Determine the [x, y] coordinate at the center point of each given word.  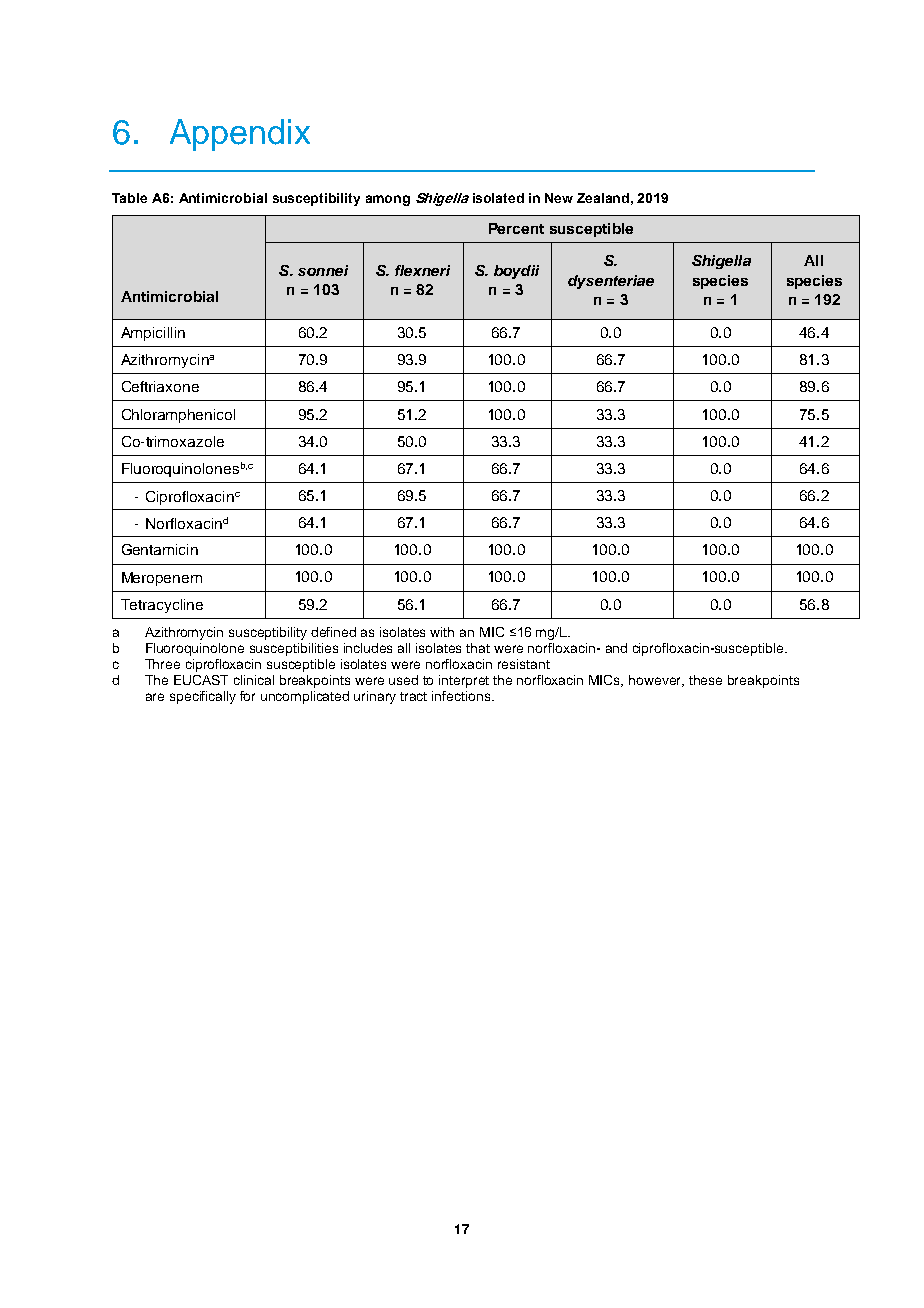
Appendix [240, 135]
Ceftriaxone [160, 386]
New [559, 198]
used [403, 680]
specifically [203, 697]
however [656, 681]
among [388, 200]
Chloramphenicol [178, 416]
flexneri [422, 270]
